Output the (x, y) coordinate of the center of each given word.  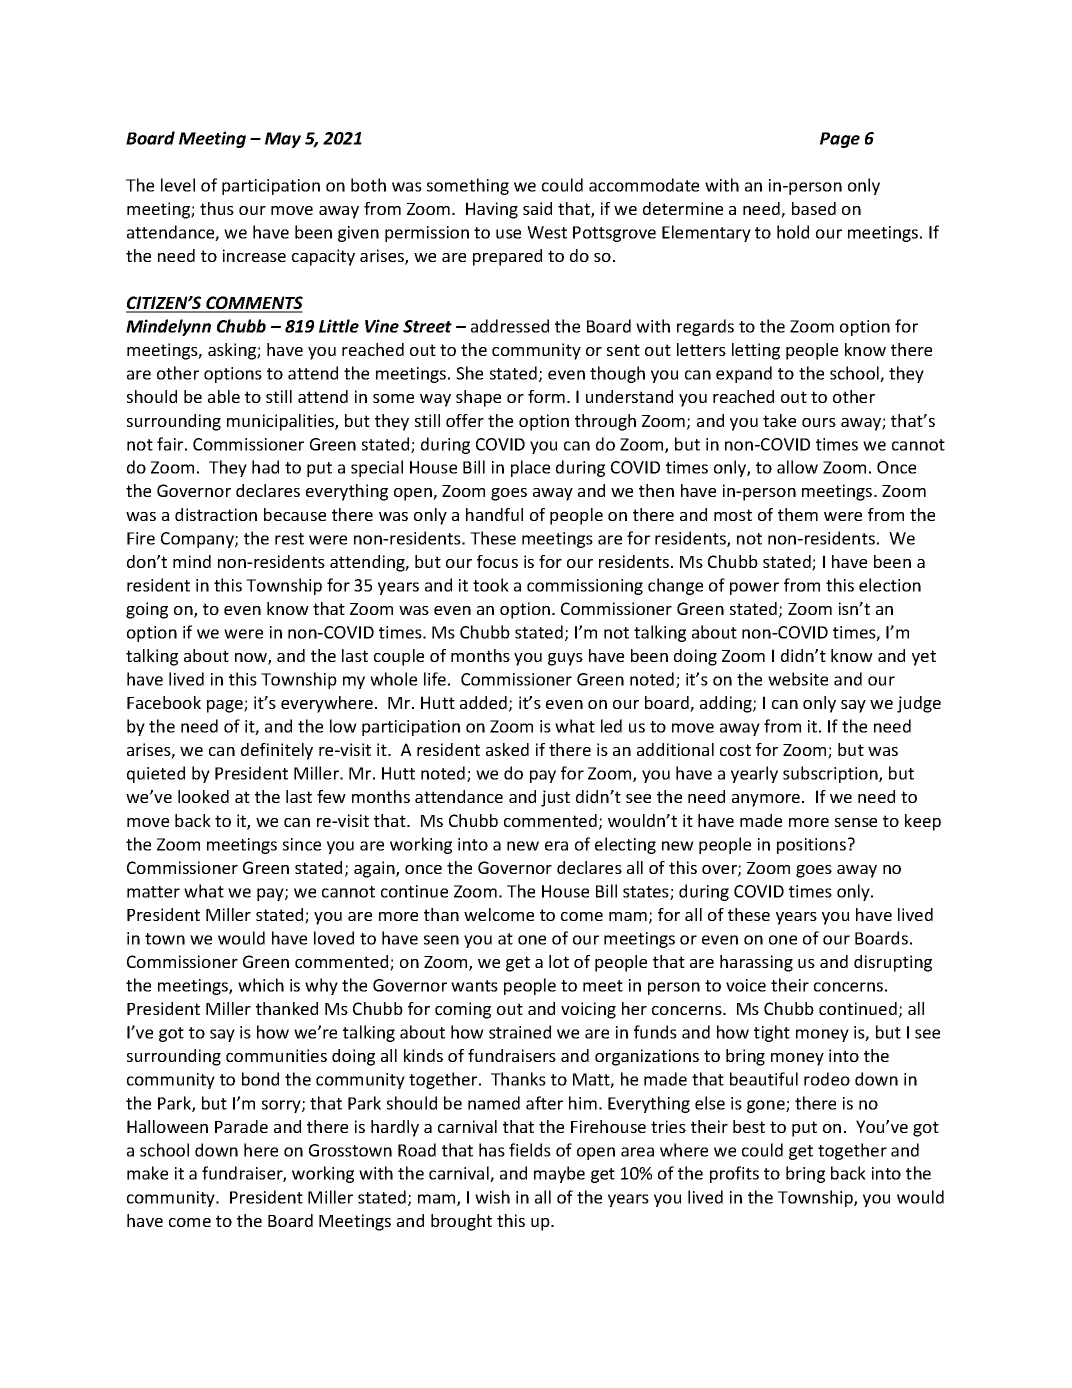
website (798, 679)
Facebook (164, 702)
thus (217, 208)
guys (565, 659)
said (537, 208)
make (147, 1173)
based (814, 208)
